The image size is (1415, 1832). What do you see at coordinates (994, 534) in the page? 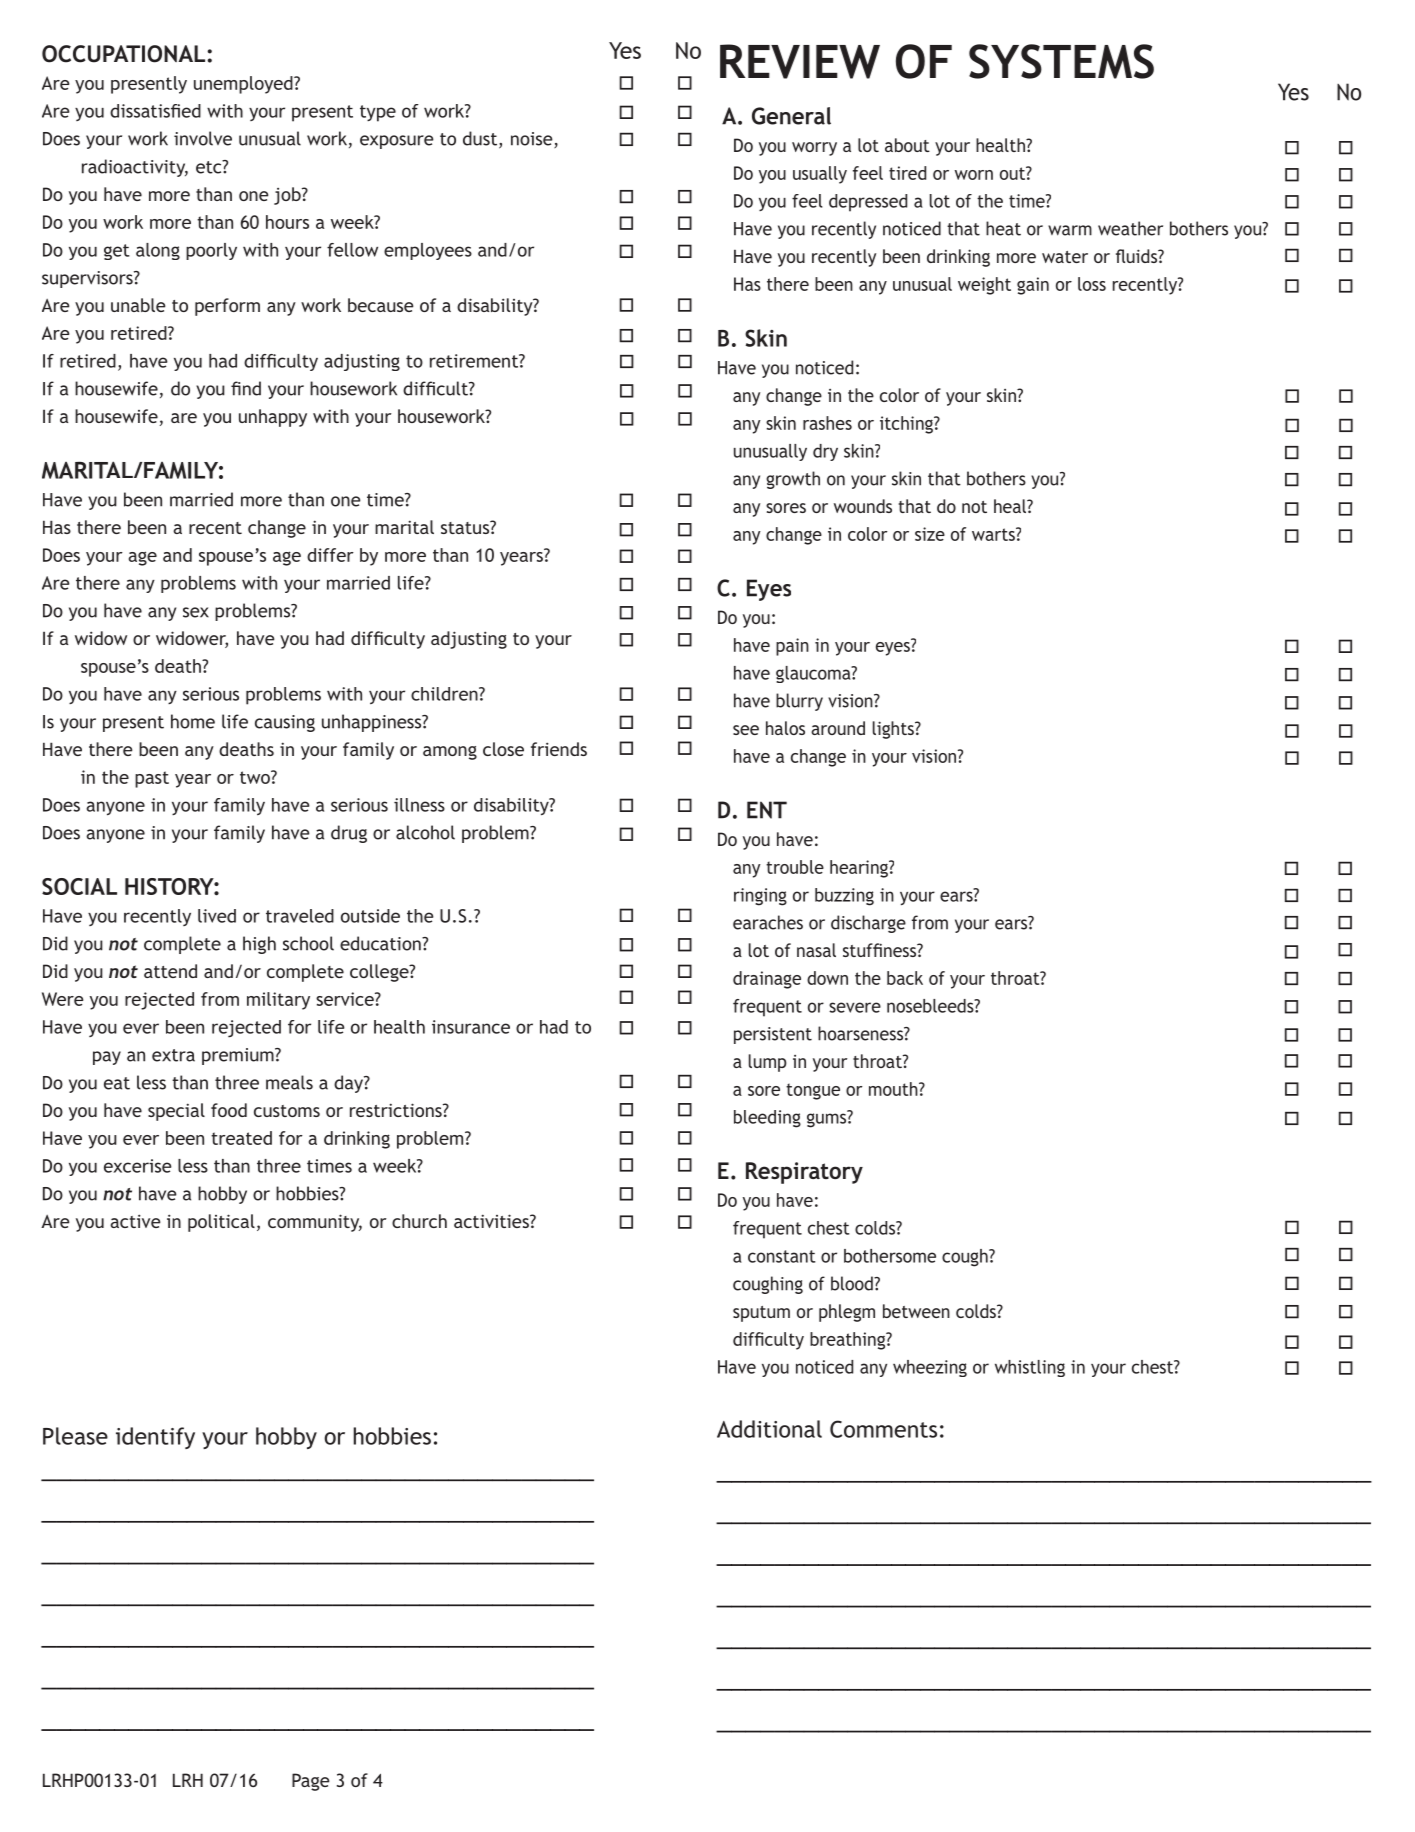
I see `warts` at bounding box center [994, 534].
